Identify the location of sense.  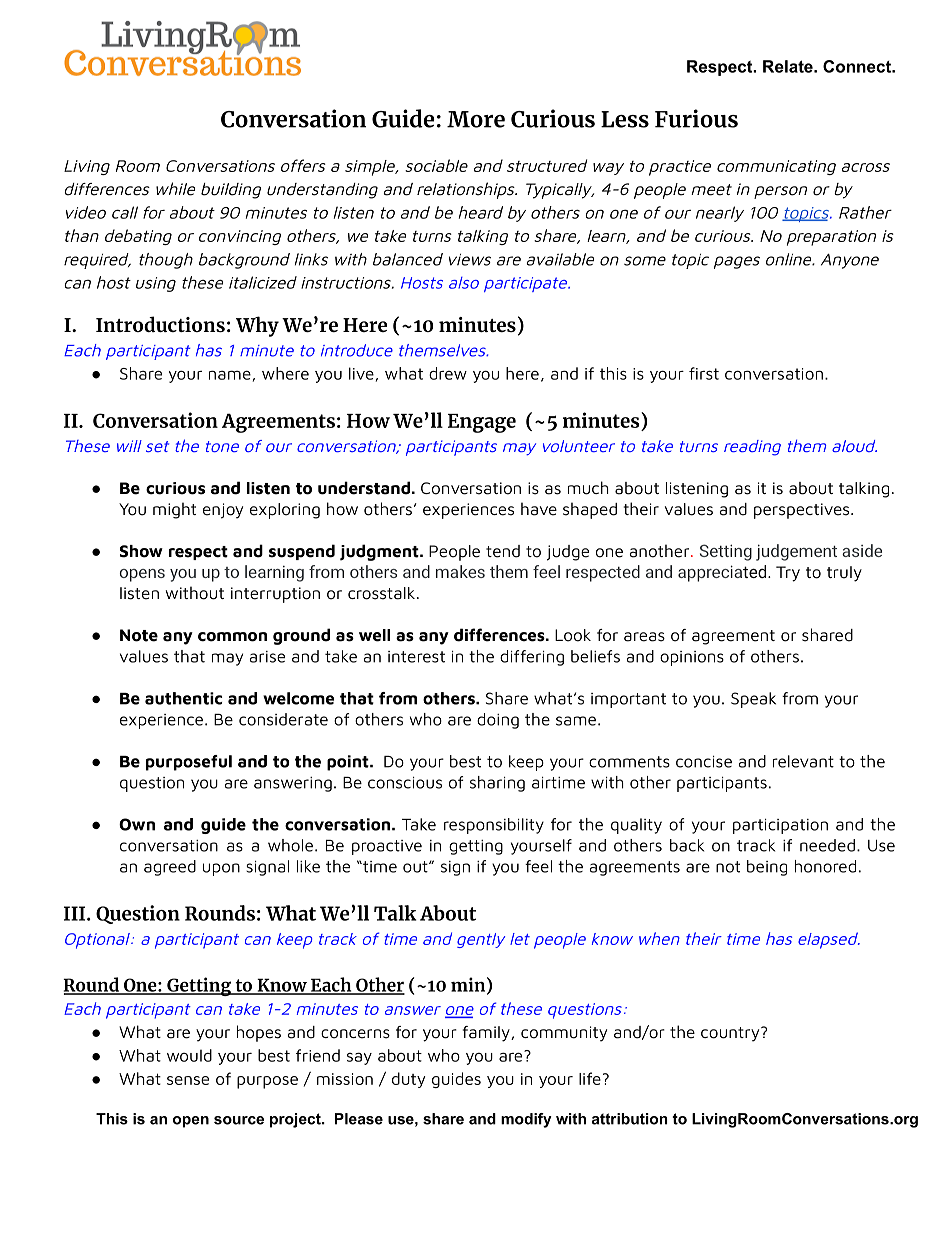
(188, 1080).
